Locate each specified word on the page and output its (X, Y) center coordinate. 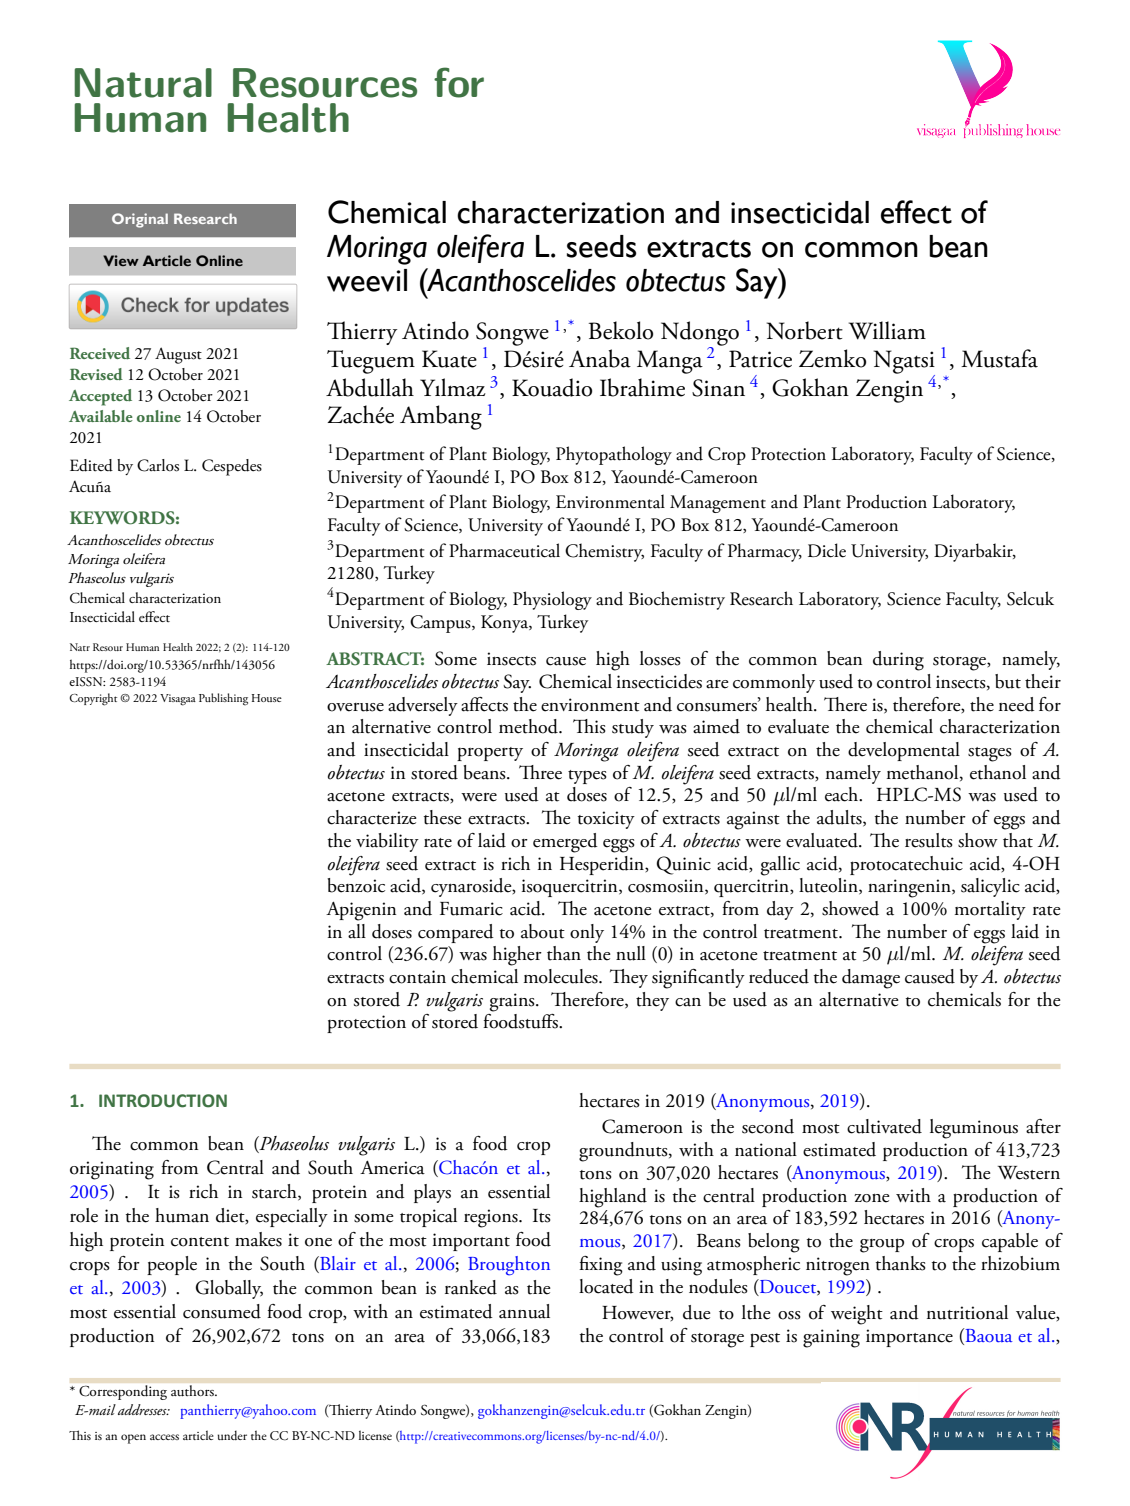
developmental (904, 751)
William (887, 330)
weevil (367, 280)
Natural (143, 83)
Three (540, 772)
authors (193, 1390)
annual (524, 1311)
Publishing (223, 699)
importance (909, 1338)
